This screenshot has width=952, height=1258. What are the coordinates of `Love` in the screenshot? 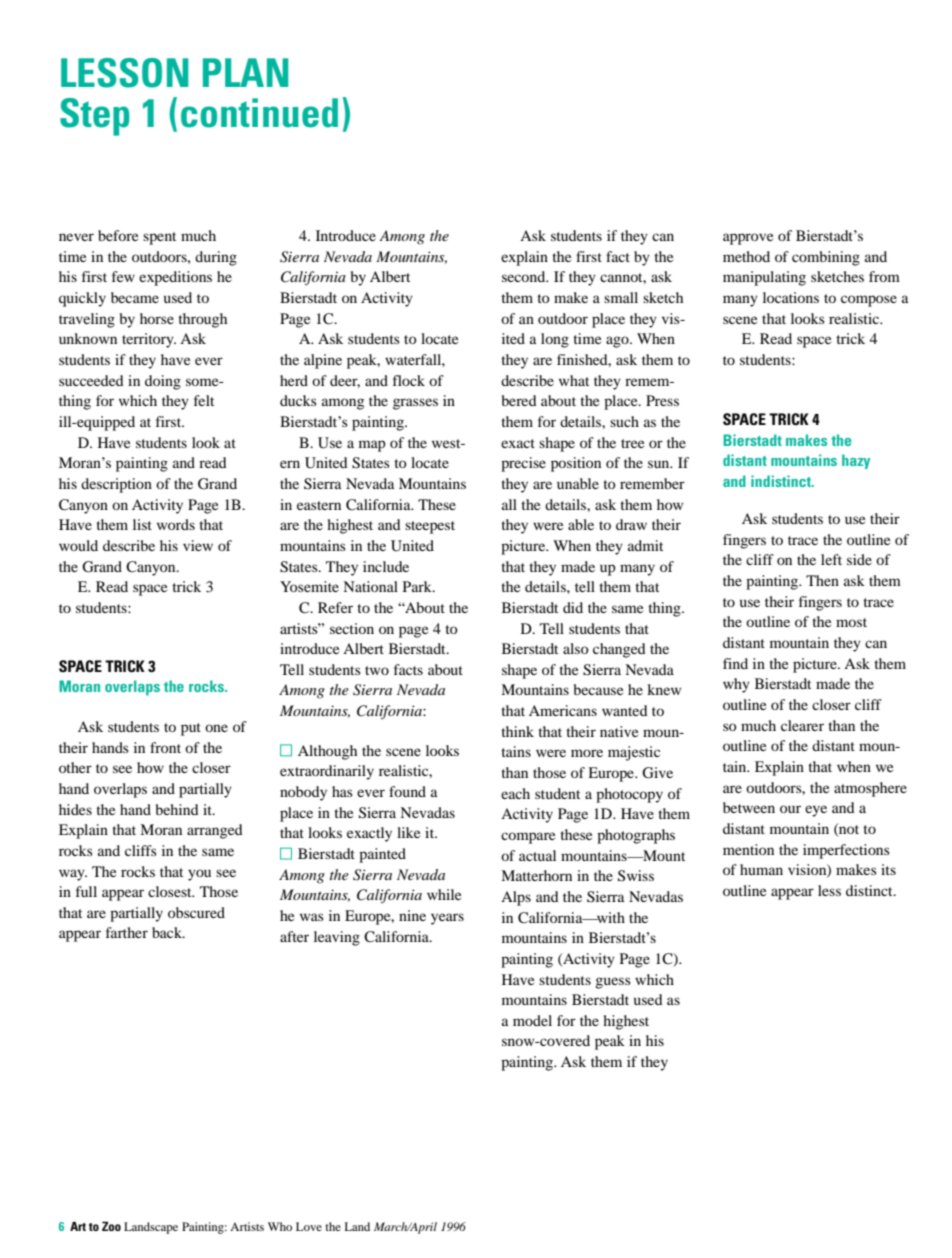 It's located at (309, 1226).
